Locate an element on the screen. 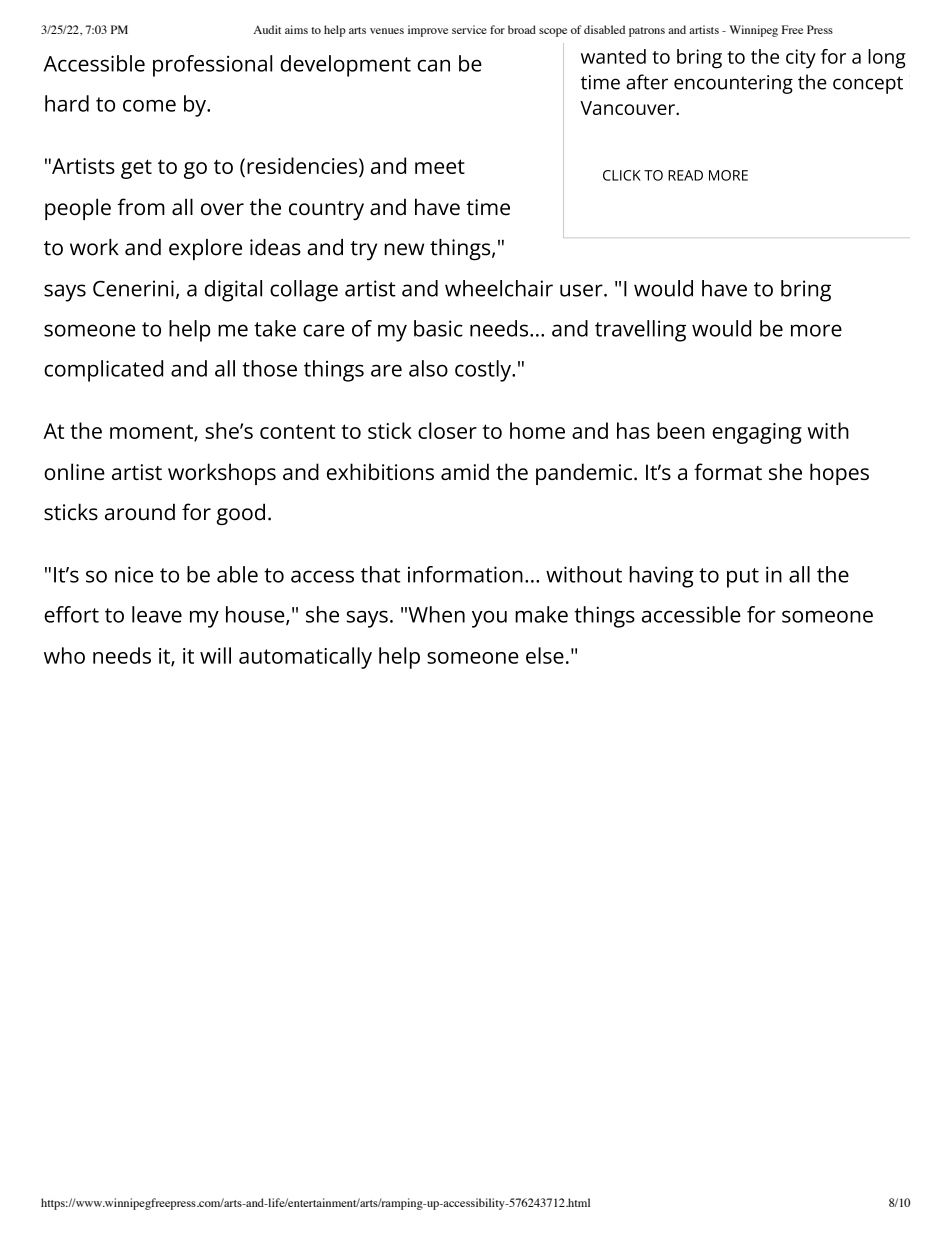 This screenshot has height=1233, width=952. professional is located at coordinates (212, 66).
